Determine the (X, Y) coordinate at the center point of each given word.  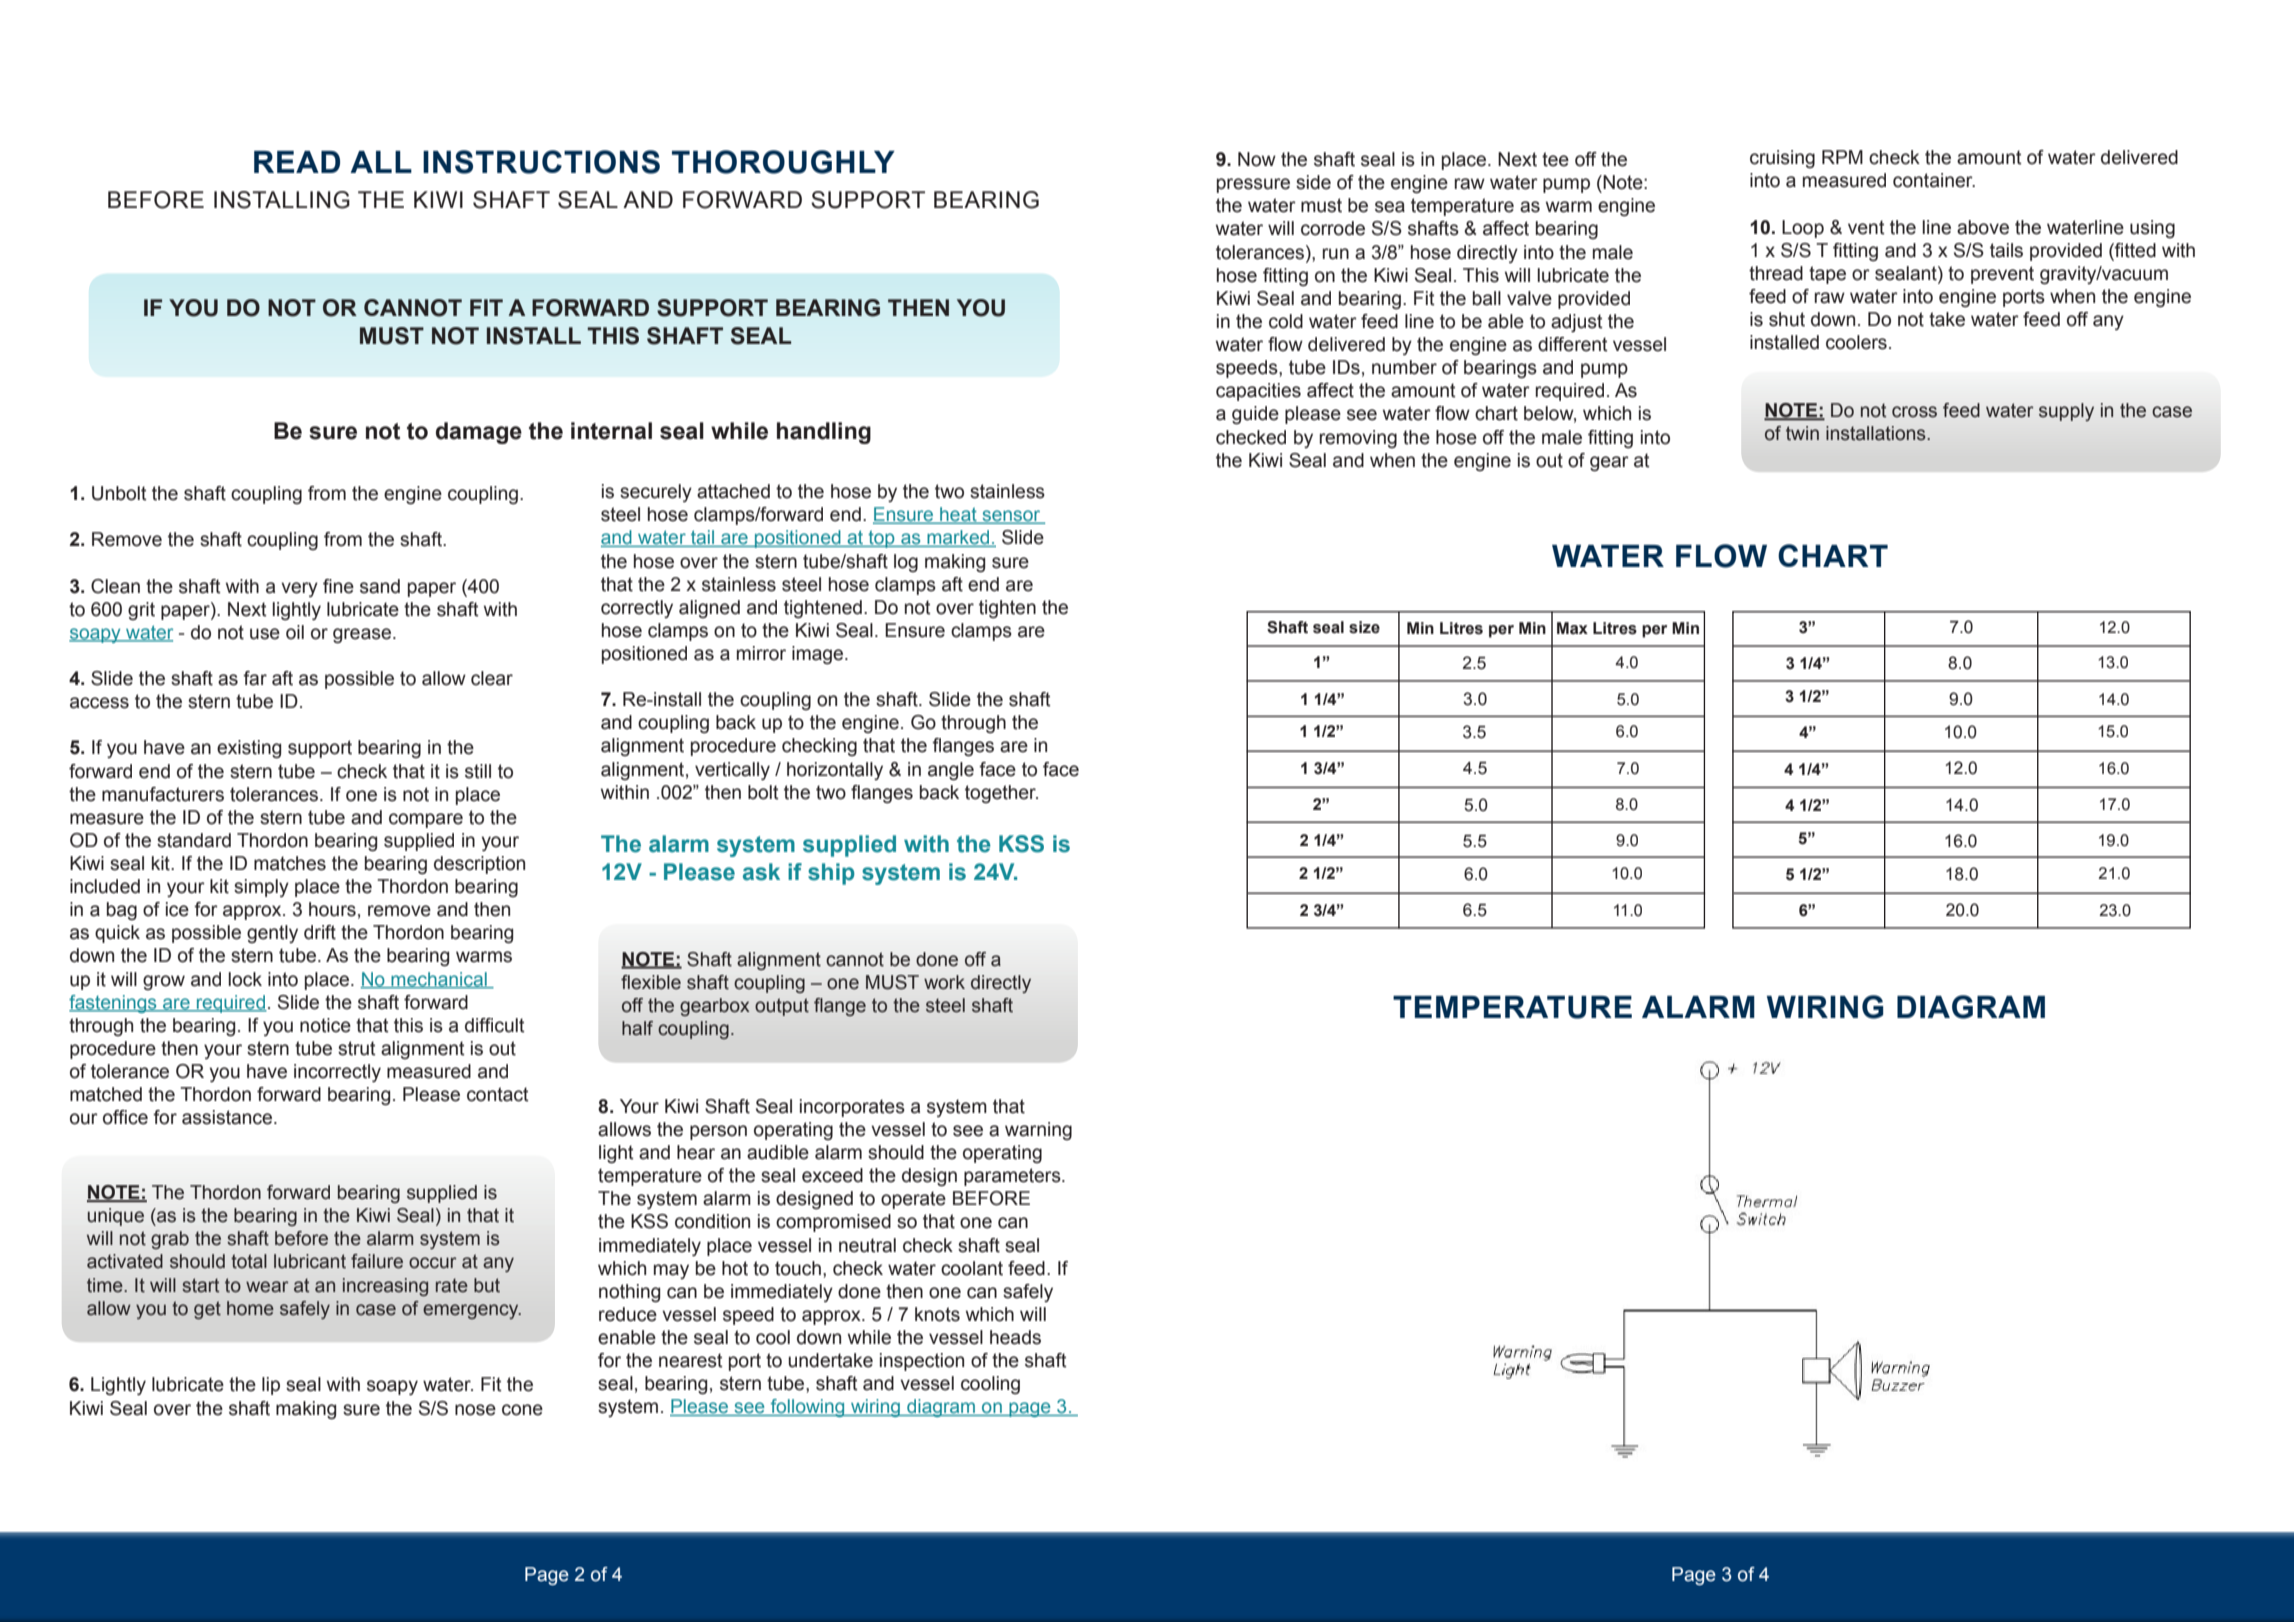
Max (1572, 628)
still (478, 771)
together (1001, 794)
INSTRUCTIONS (541, 162)
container (1934, 180)
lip (271, 1386)
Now (1257, 159)
